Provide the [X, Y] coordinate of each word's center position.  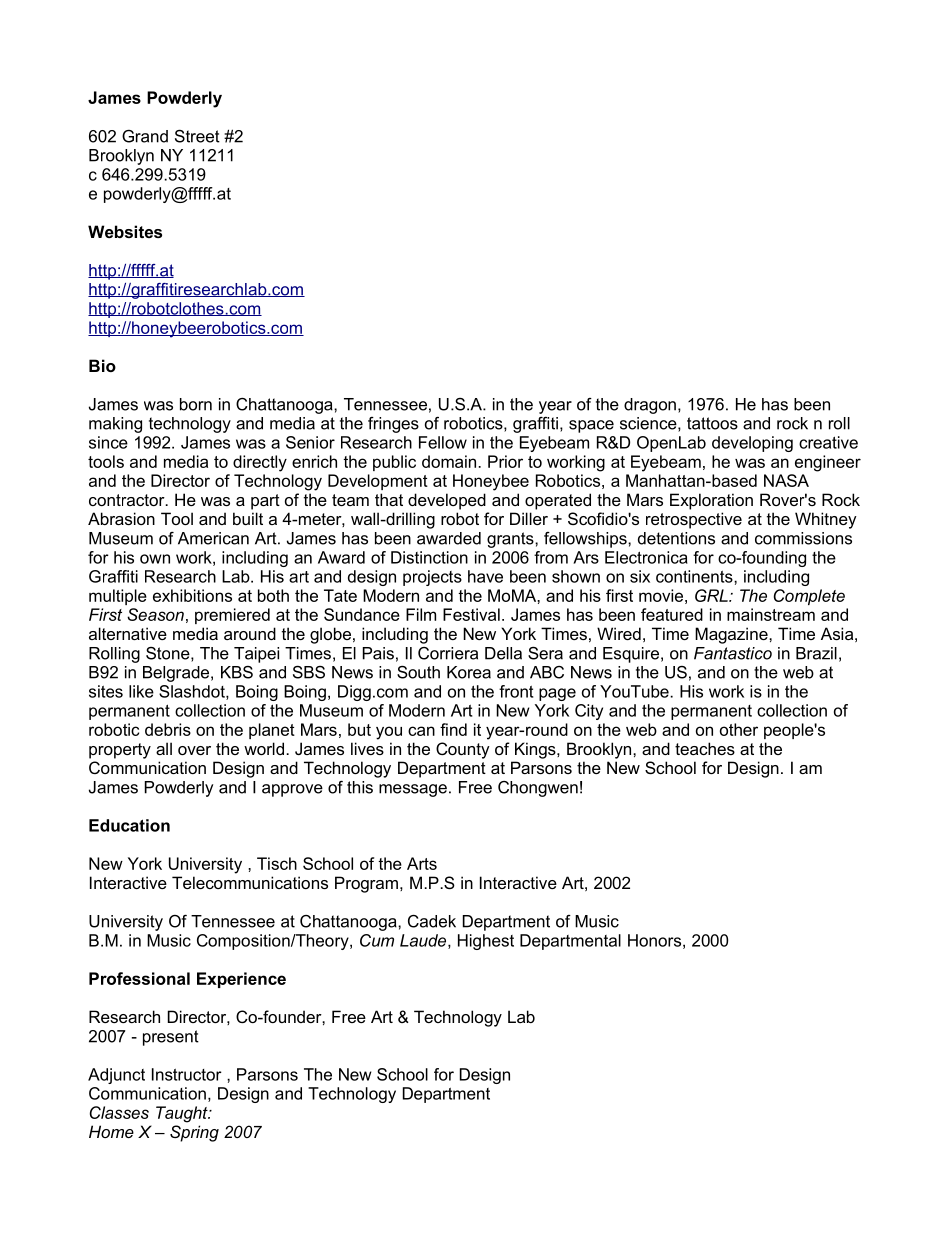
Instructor [187, 1074]
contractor [128, 500]
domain [450, 461]
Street [197, 136]
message [413, 790]
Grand [145, 136]
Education [129, 825]
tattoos [712, 423]
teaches [705, 748]
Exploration [711, 501]
